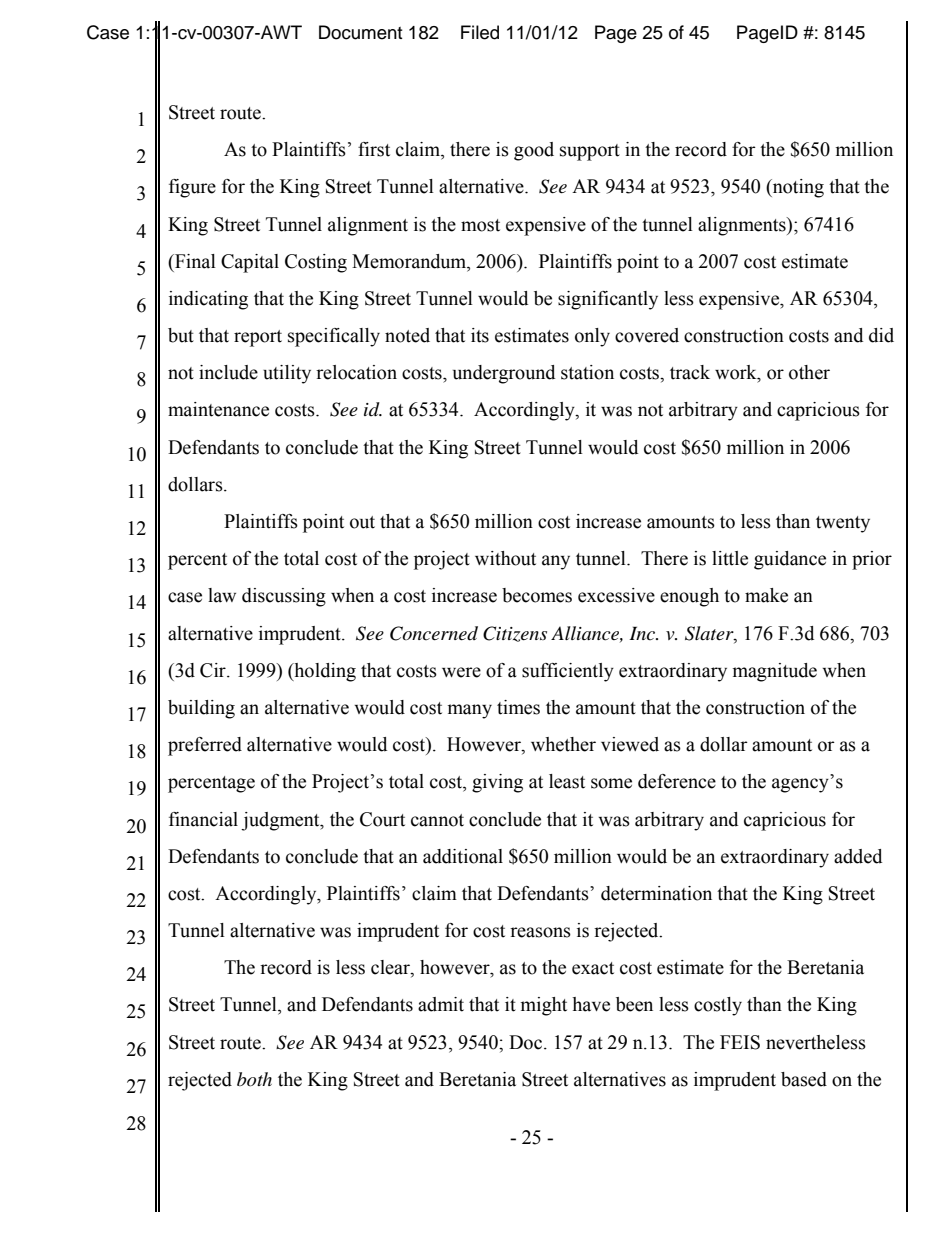  What do you see at coordinates (505, 558) in the page?
I see `without` at bounding box center [505, 558].
